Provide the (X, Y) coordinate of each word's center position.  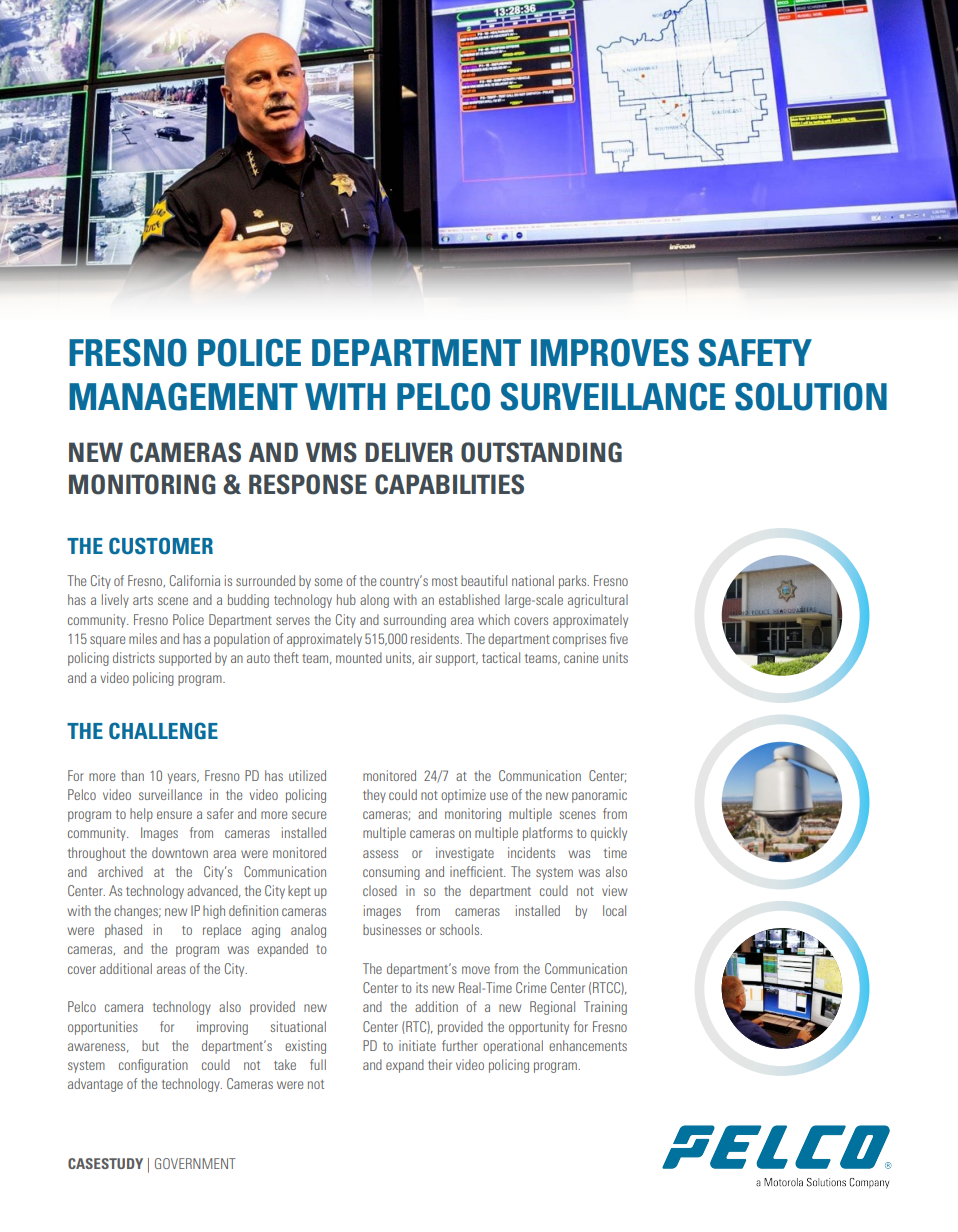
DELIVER (409, 452)
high (214, 912)
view (614, 890)
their (440, 1064)
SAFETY (755, 353)
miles (143, 638)
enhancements (588, 1045)
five (619, 638)
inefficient (477, 871)
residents (436, 638)
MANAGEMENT (183, 397)
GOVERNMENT (195, 1163)
